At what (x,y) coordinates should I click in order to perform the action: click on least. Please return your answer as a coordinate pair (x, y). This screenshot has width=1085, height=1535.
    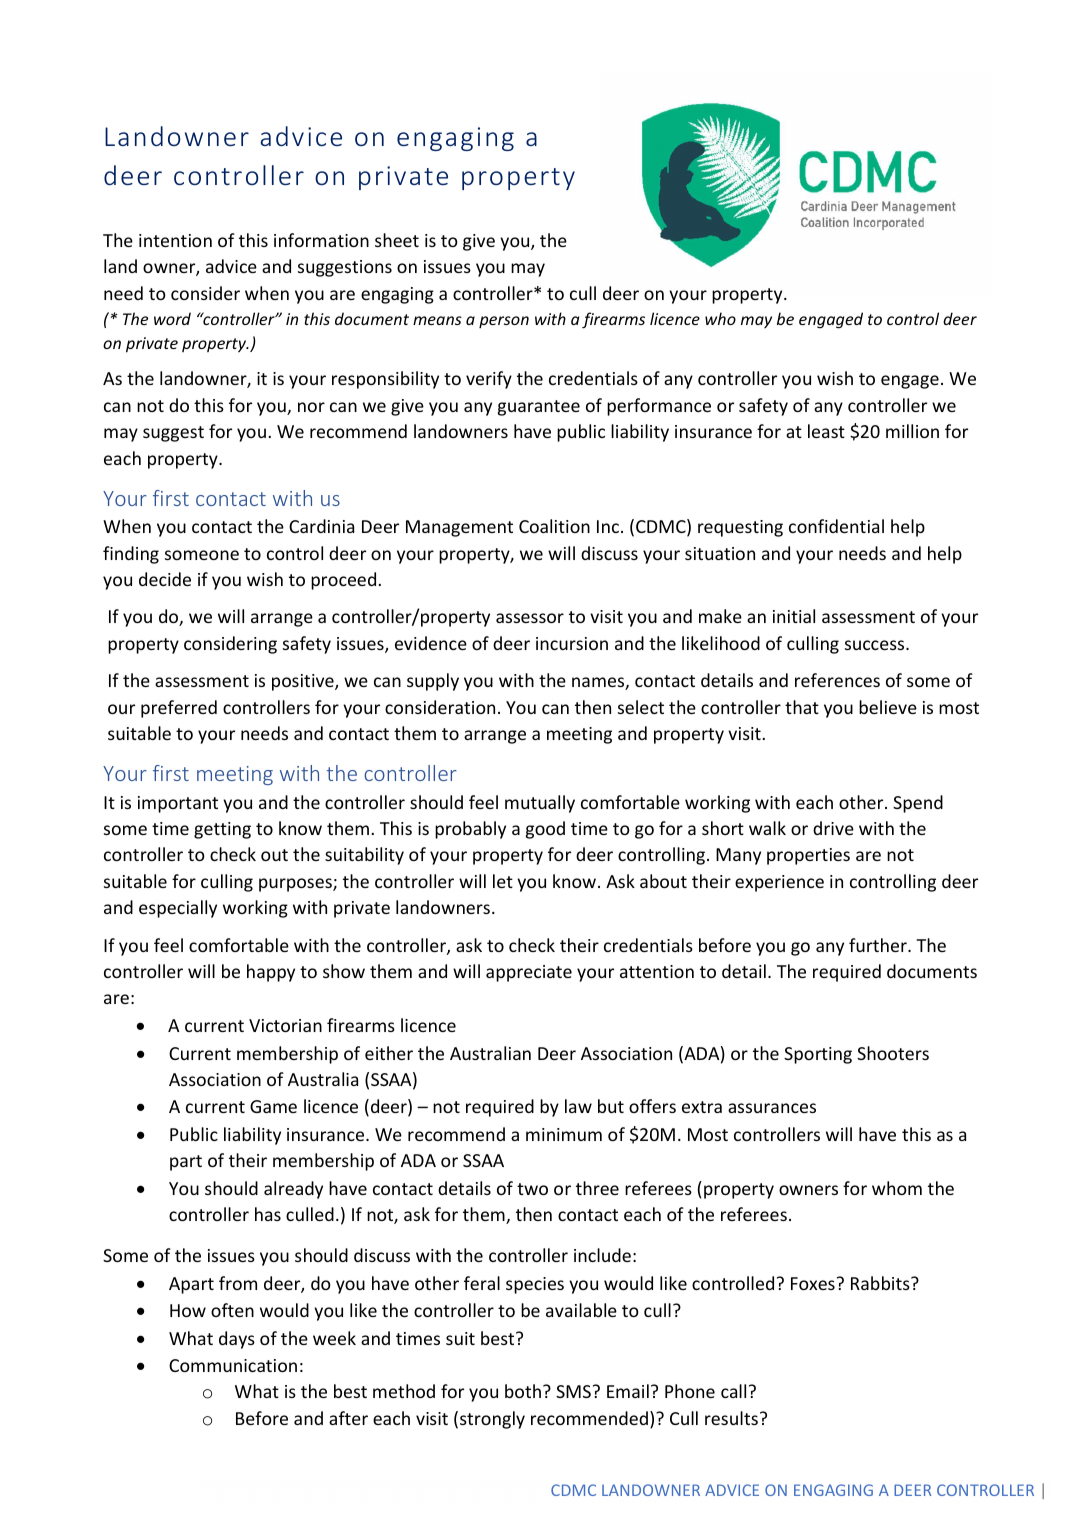
    Looking at the image, I should click on (826, 431).
